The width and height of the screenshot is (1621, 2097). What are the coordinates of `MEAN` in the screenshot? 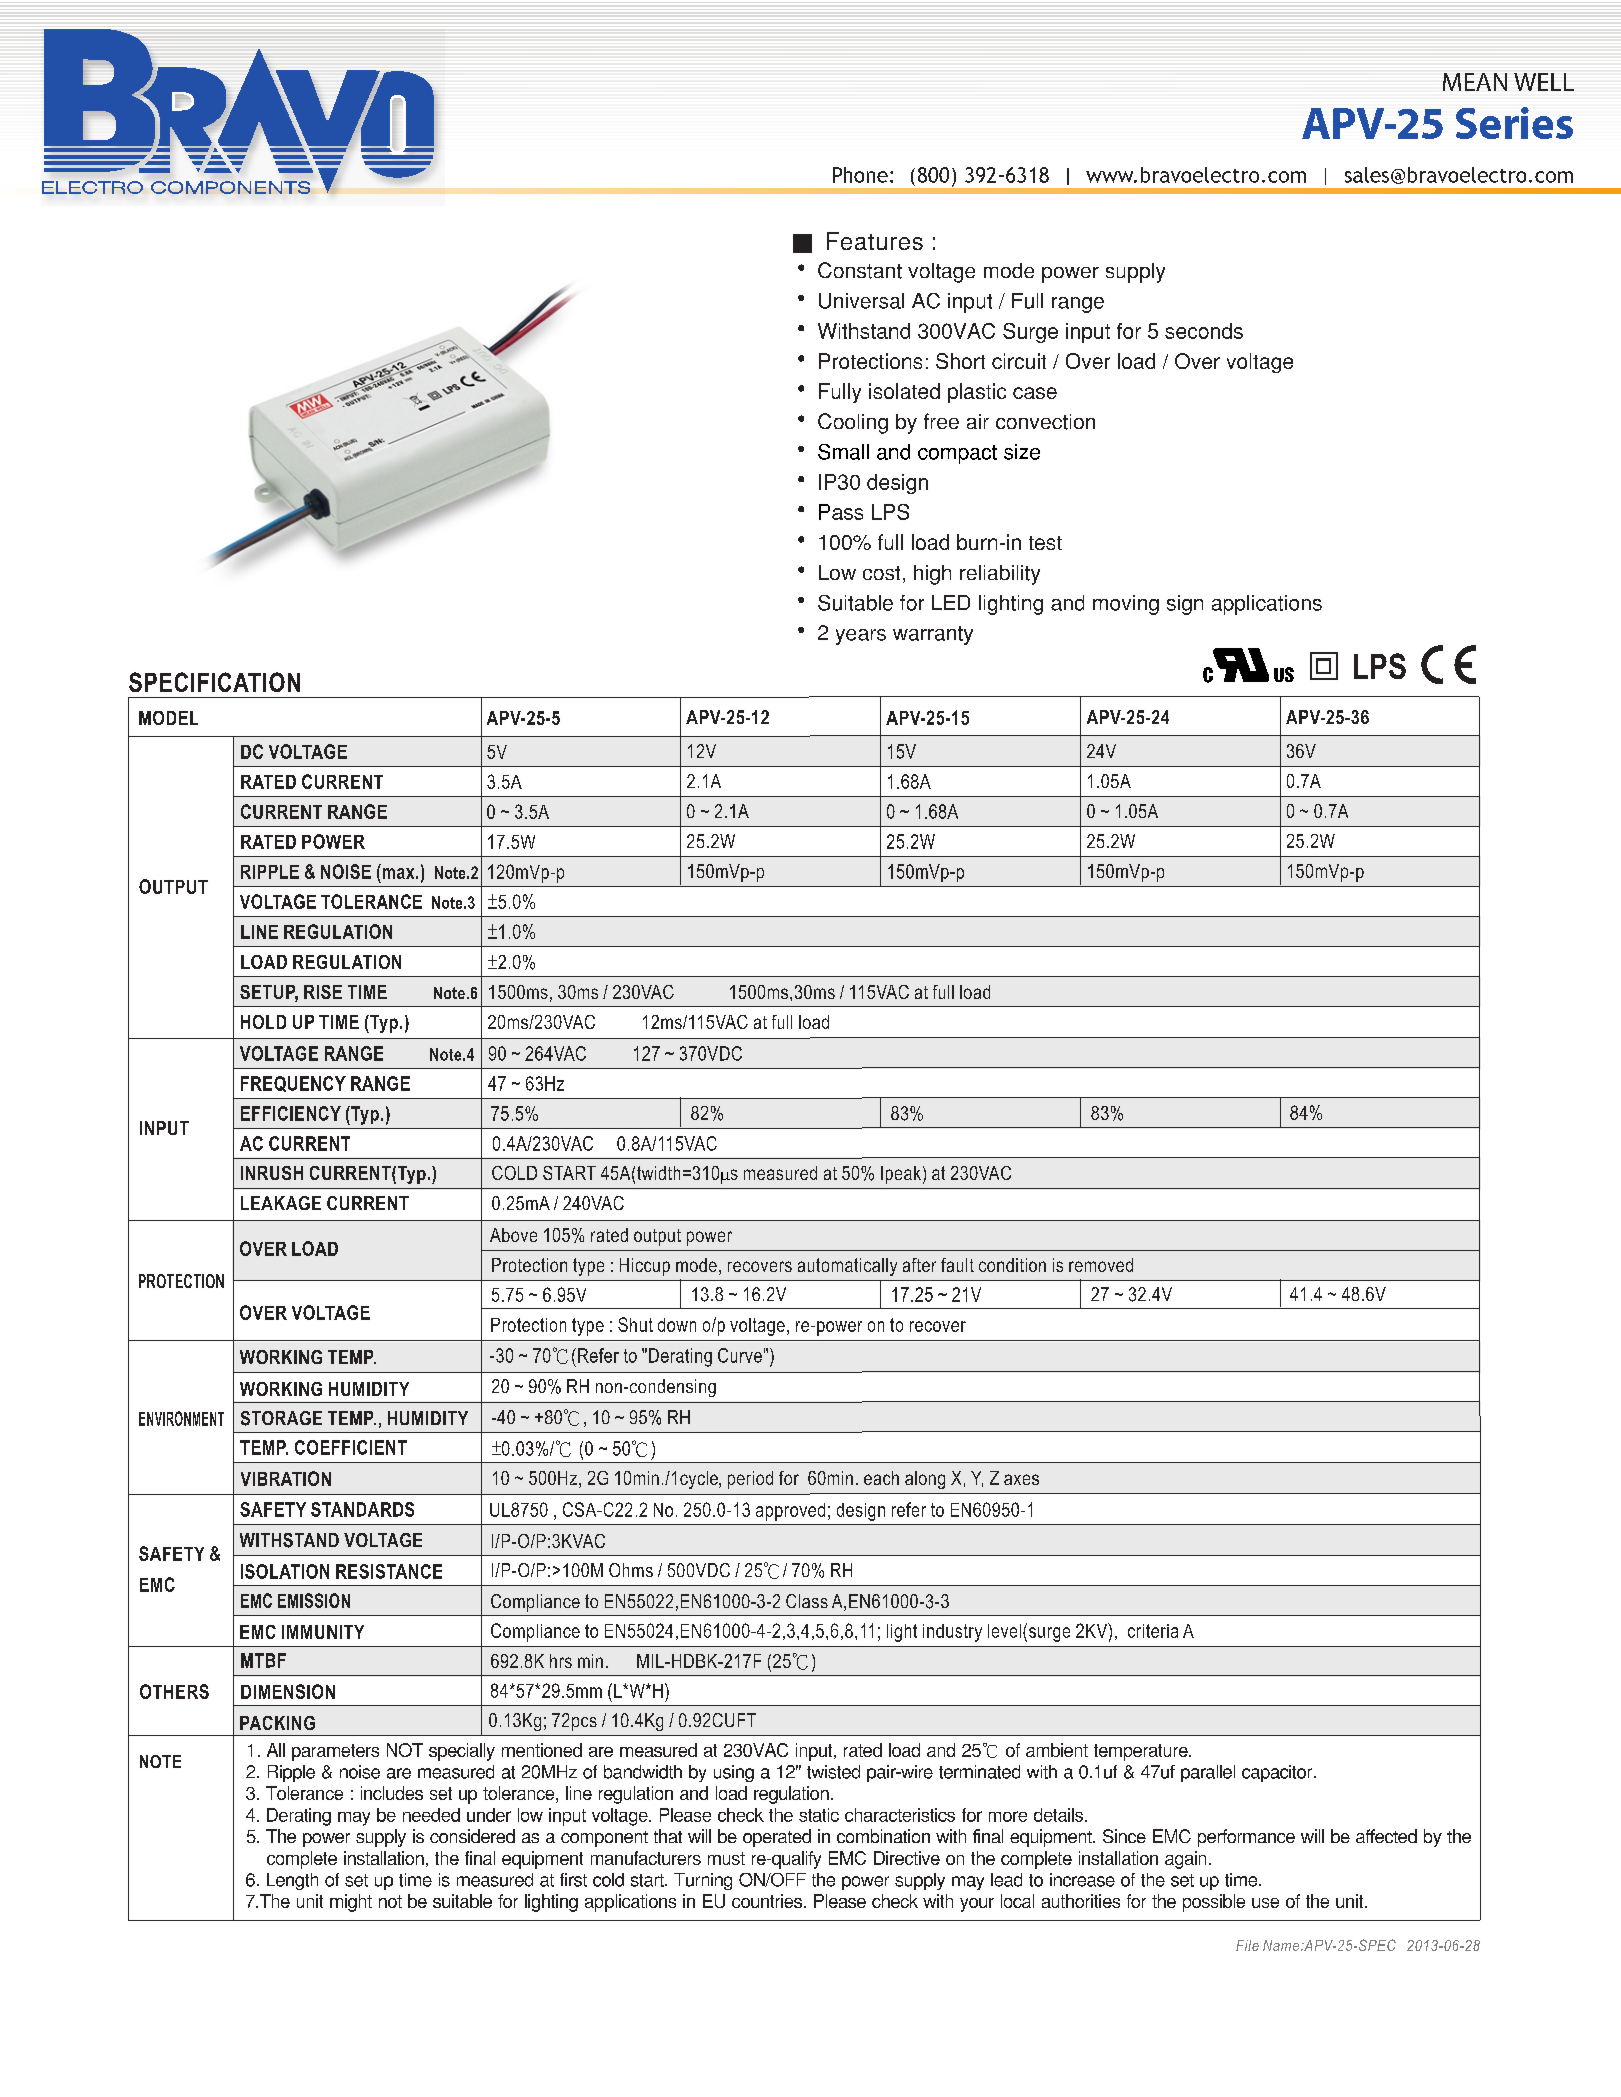 It's located at (1475, 82).
